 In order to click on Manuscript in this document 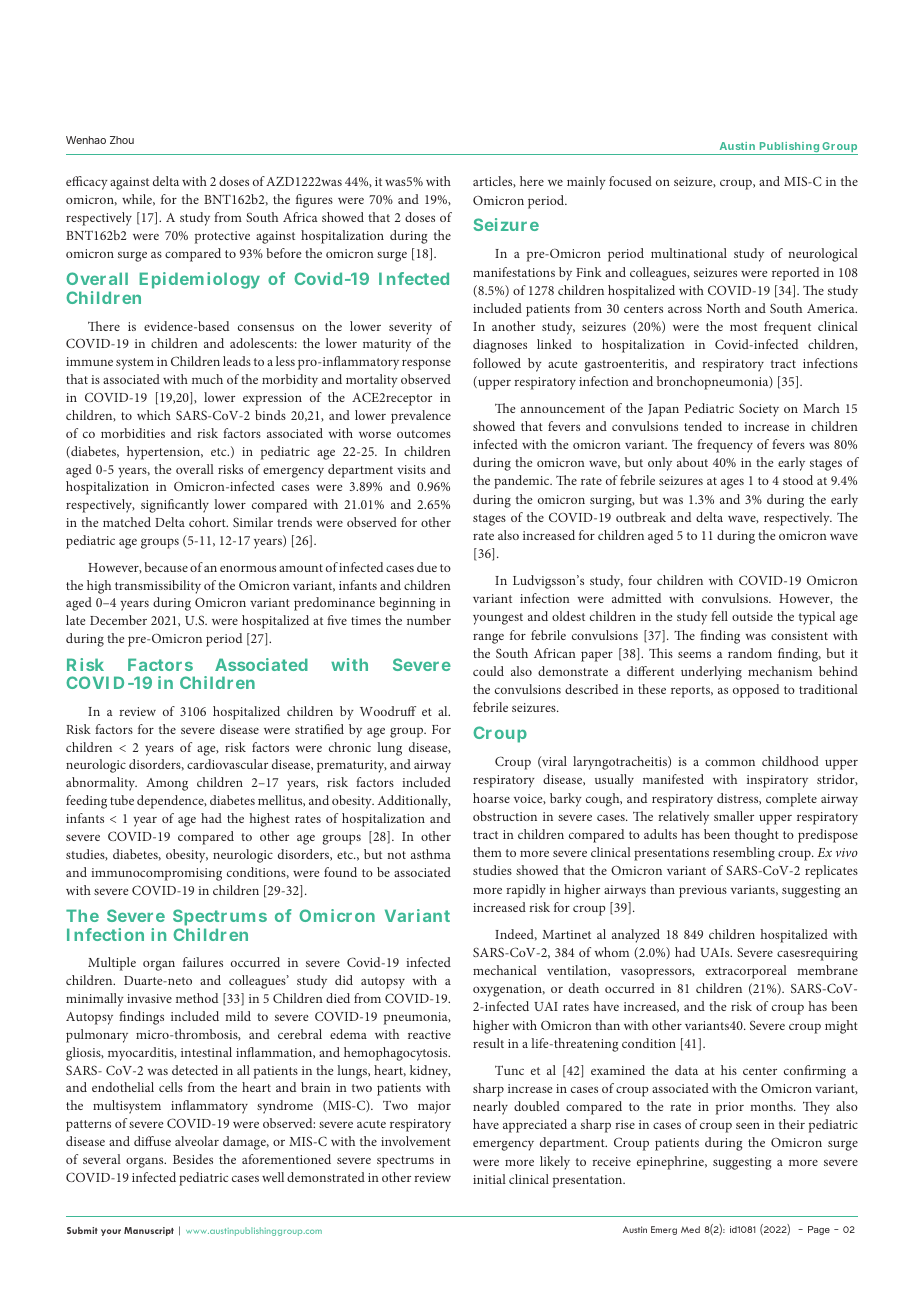, I will do `click(149, 1231)`.
